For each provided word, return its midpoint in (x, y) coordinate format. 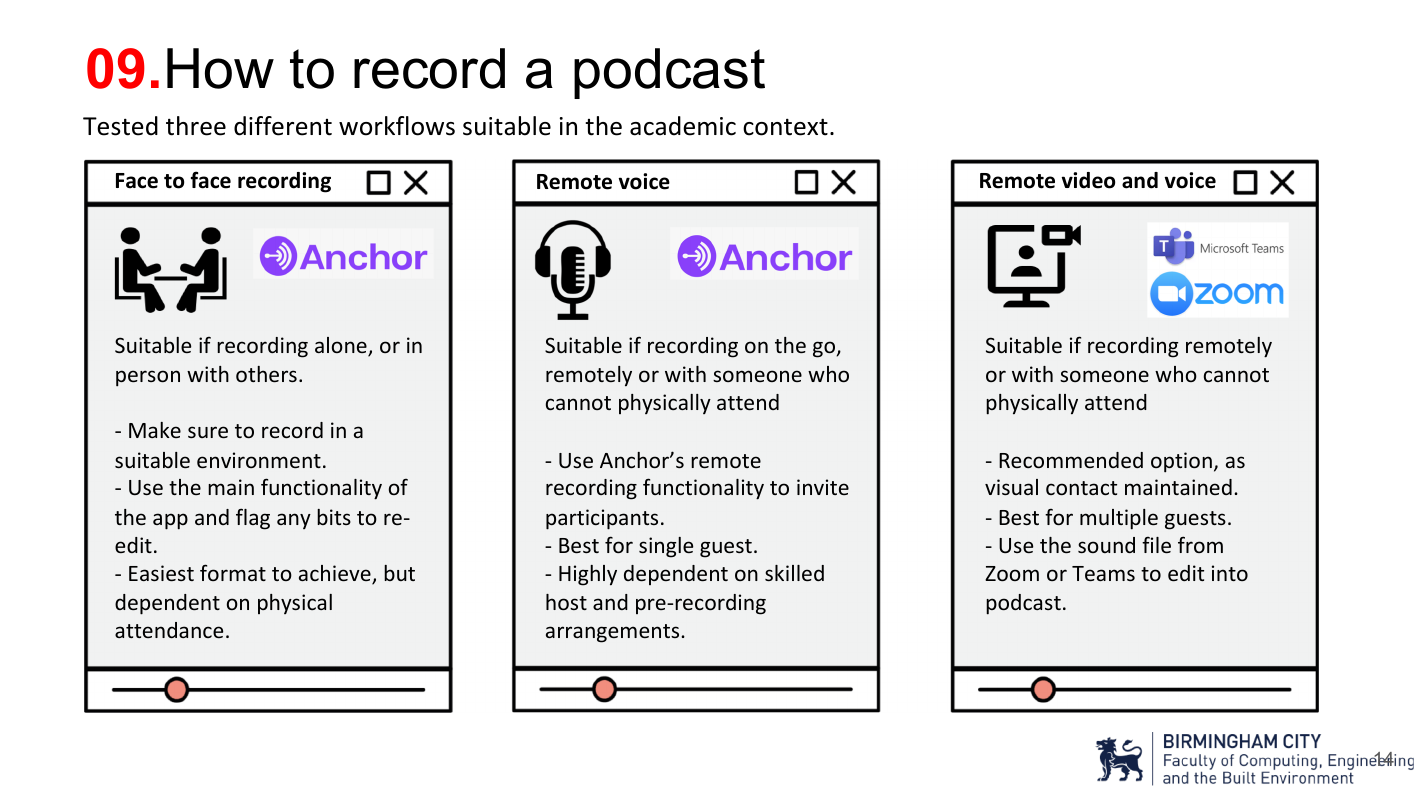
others (266, 374)
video (1088, 180)
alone (342, 346)
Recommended (1071, 460)
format (233, 572)
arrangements (614, 633)
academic (683, 126)
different (283, 126)
